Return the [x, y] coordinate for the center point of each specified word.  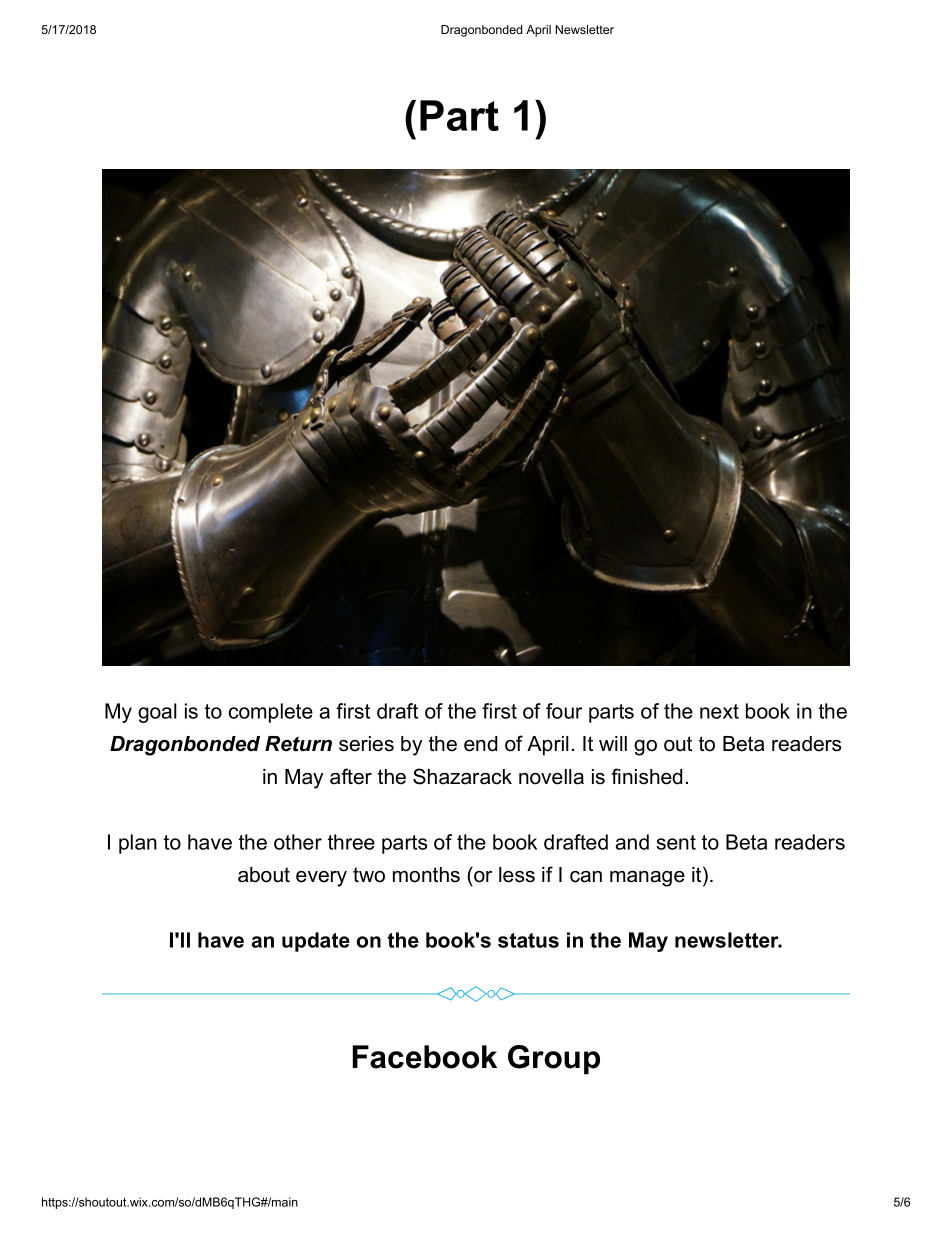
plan [138, 844]
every [321, 879]
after [351, 776]
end [480, 744]
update [316, 942]
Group [554, 1060]
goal [157, 713]
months [426, 875]
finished [646, 776]
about [264, 875]
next [719, 711]
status [528, 940]
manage [647, 879]
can [586, 877]
